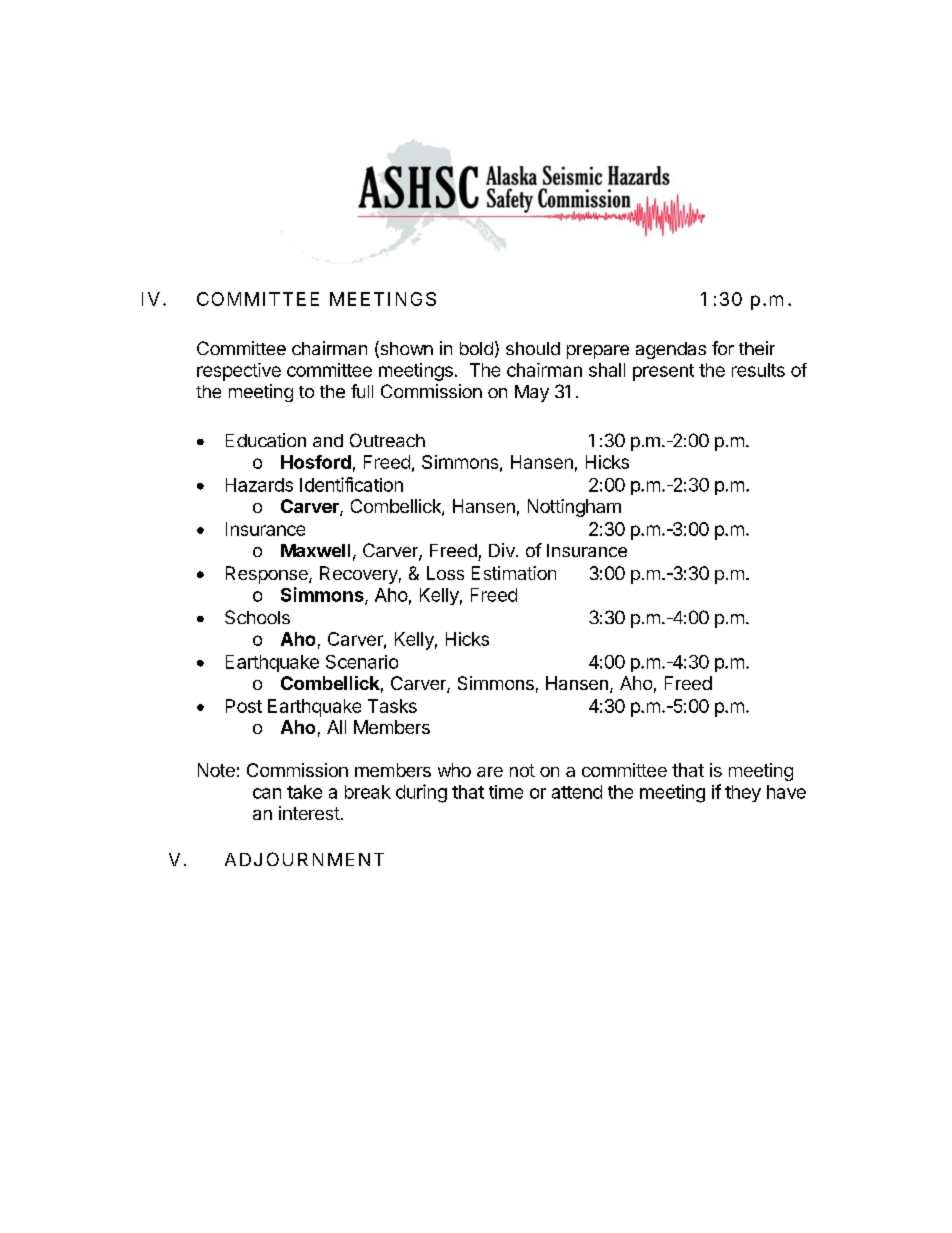 The width and height of the screenshot is (952, 1233). I want to click on results, so click(758, 370).
